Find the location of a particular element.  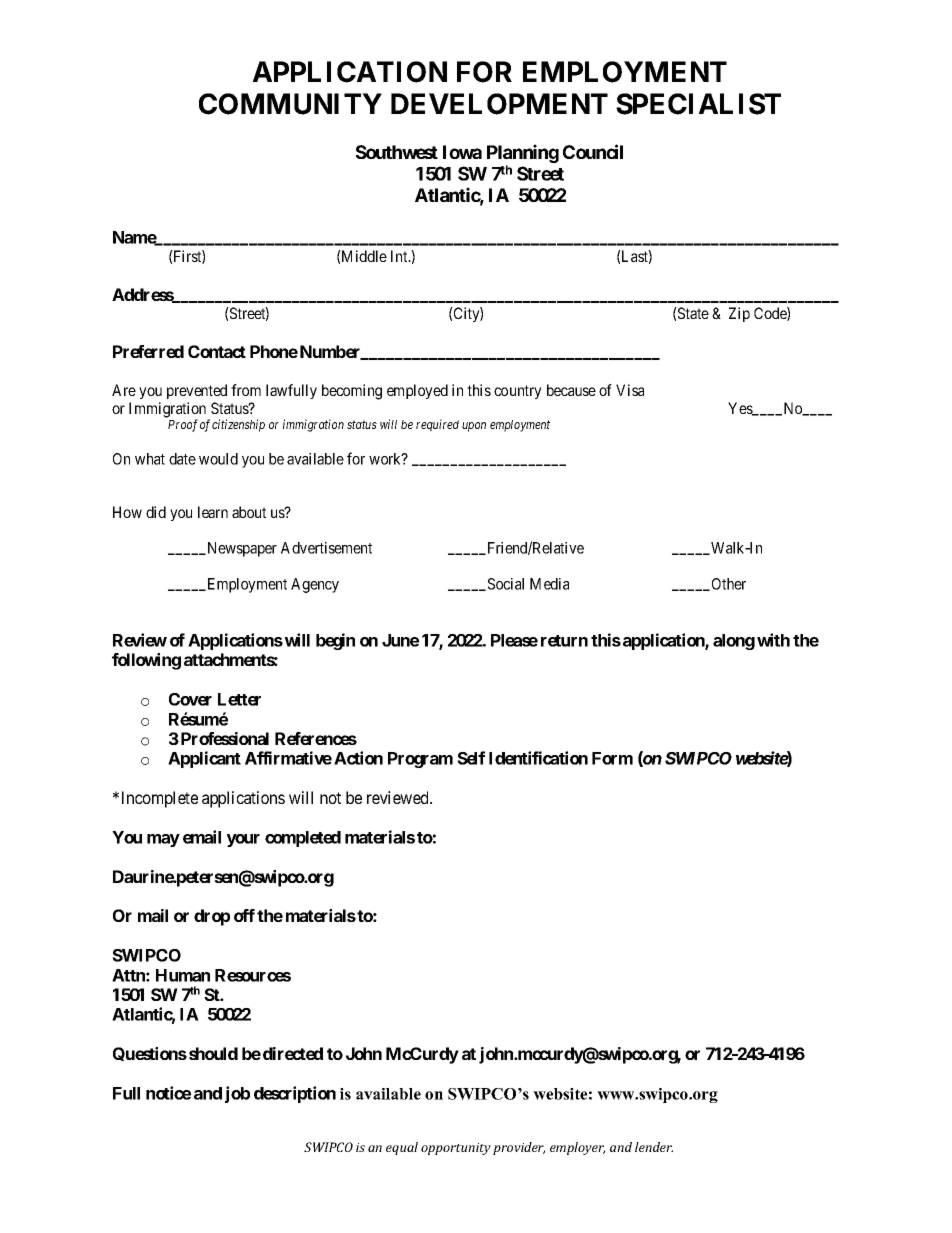

notice is located at coordinates (168, 1093).
